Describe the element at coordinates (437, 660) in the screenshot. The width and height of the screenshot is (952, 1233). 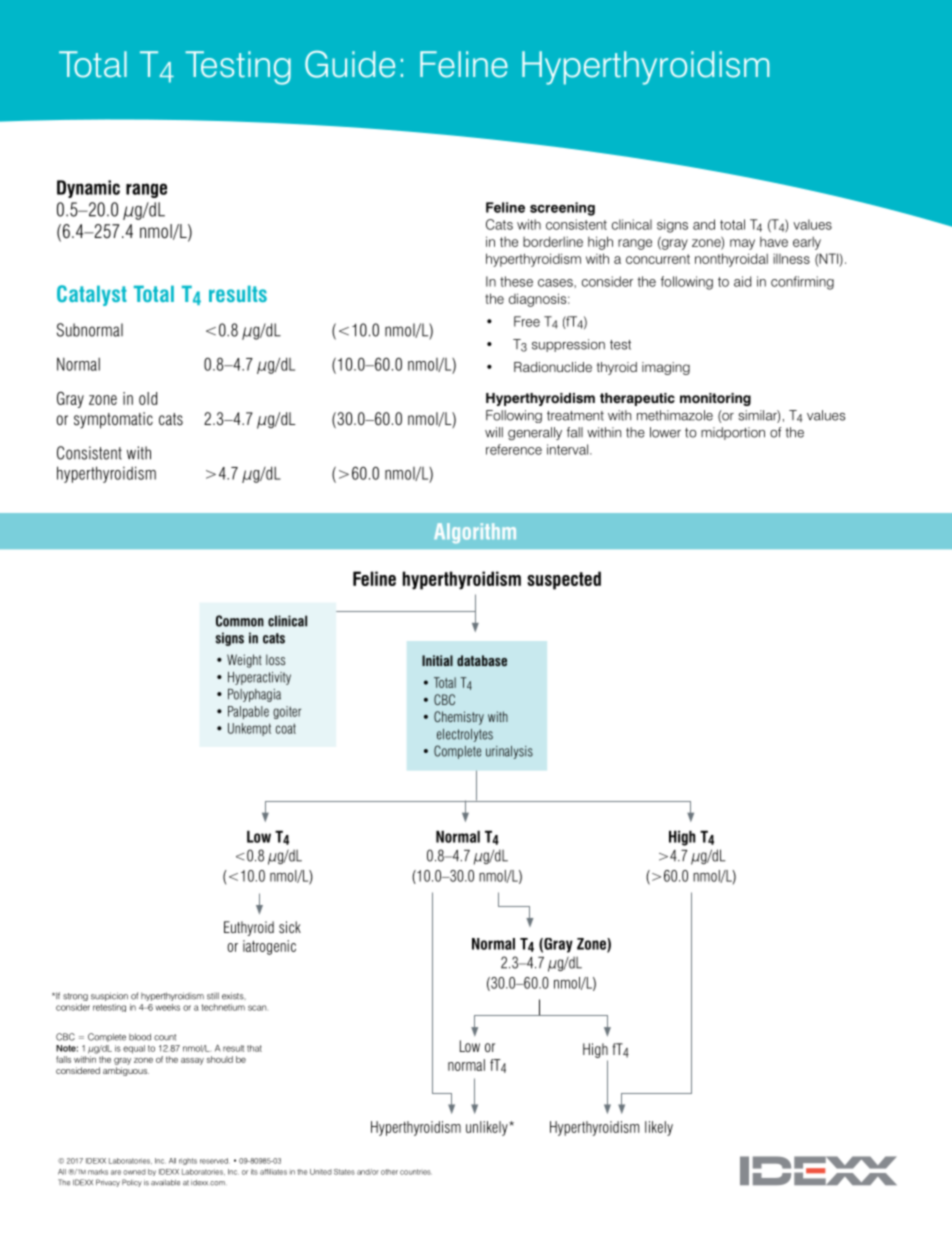
I see `Initial` at that location.
